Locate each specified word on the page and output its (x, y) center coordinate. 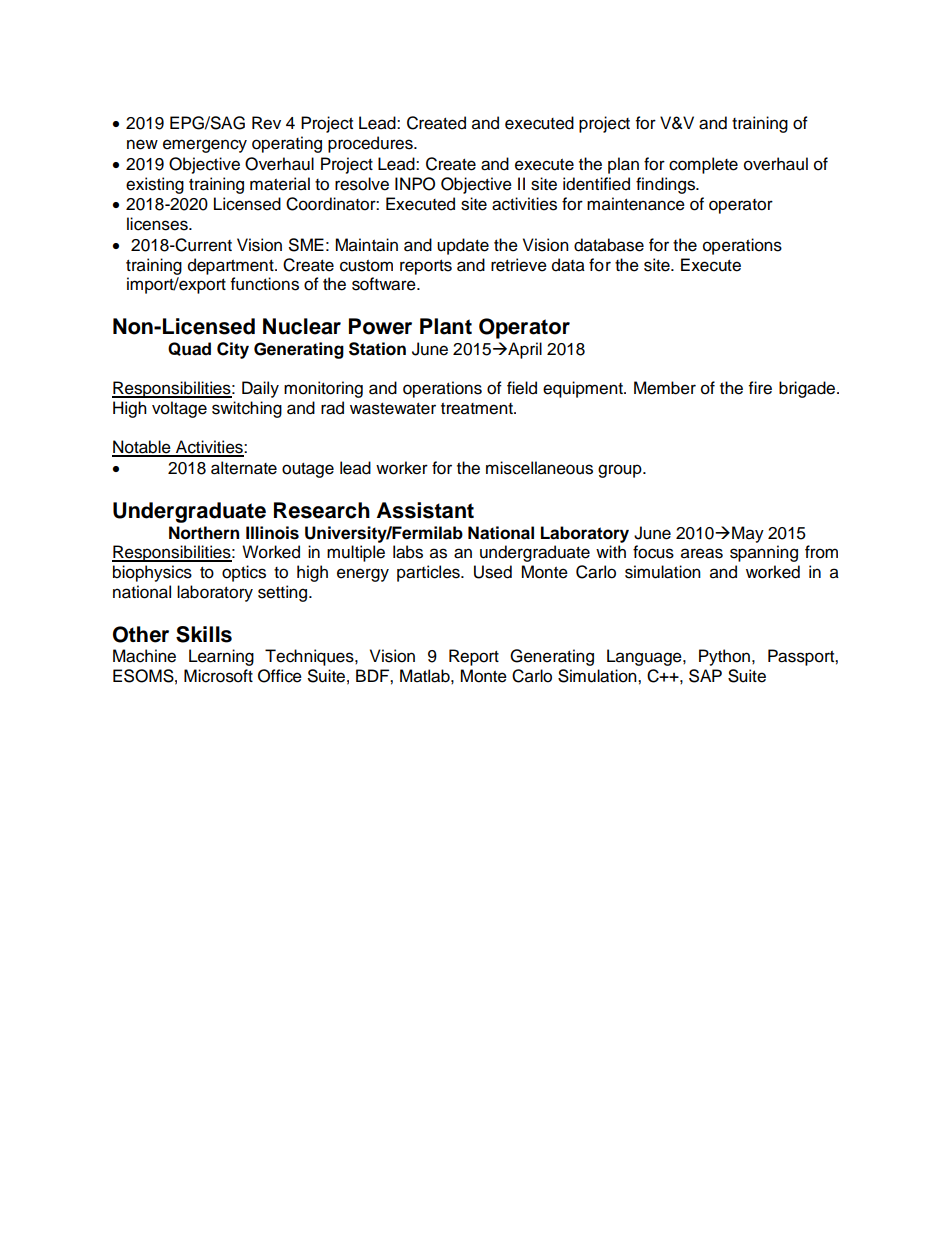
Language (645, 657)
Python (724, 657)
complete (703, 165)
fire (760, 388)
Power (380, 326)
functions (265, 284)
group (621, 471)
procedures (371, 144)
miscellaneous (539, 468)
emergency (205, 146)
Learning (221, 657)
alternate (244, 468)
